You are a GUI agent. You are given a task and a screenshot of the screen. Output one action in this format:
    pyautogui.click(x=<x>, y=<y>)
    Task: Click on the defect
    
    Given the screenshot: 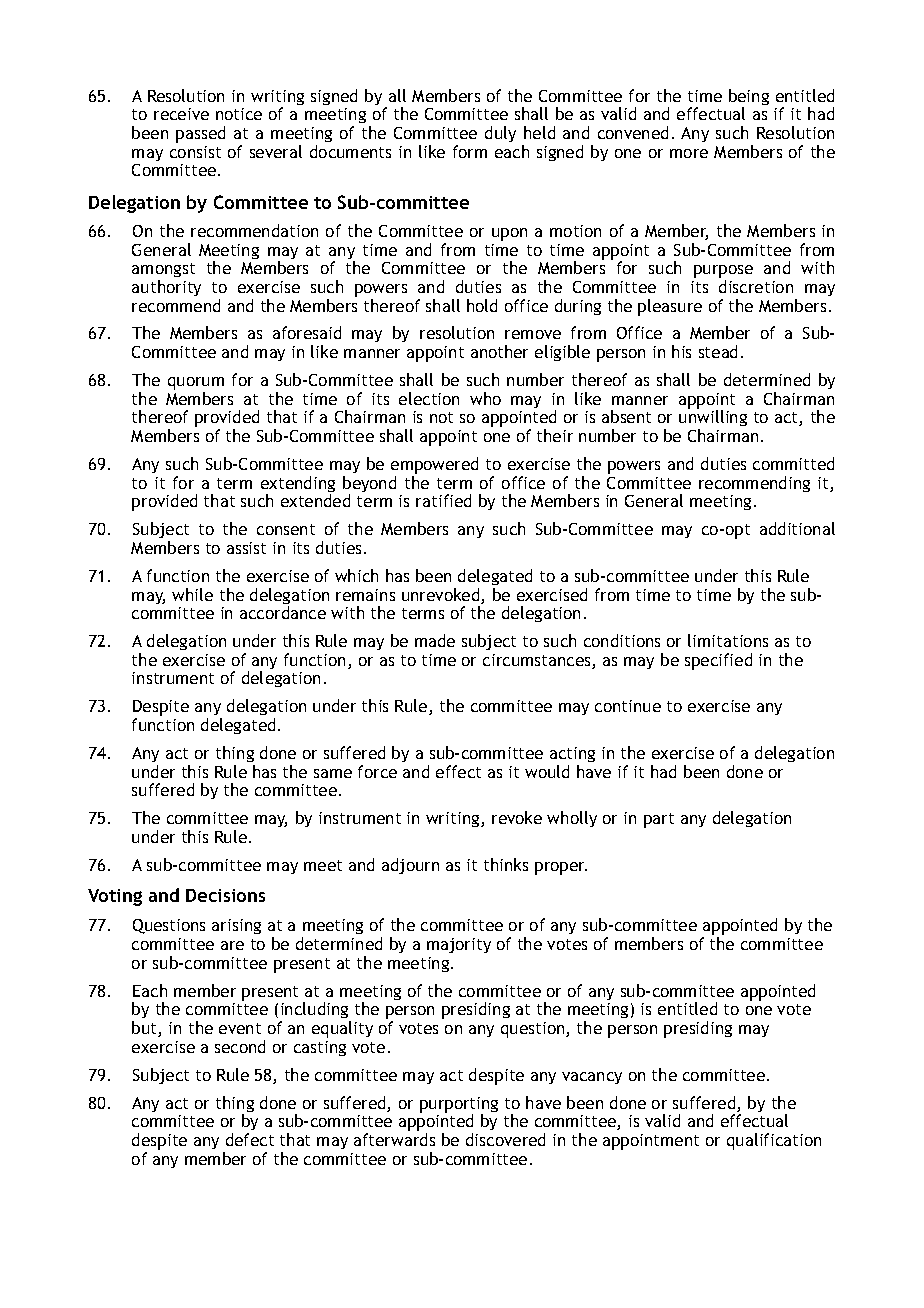 What is the action you would take?
    pyautogui.click(x=250, y=1139)
